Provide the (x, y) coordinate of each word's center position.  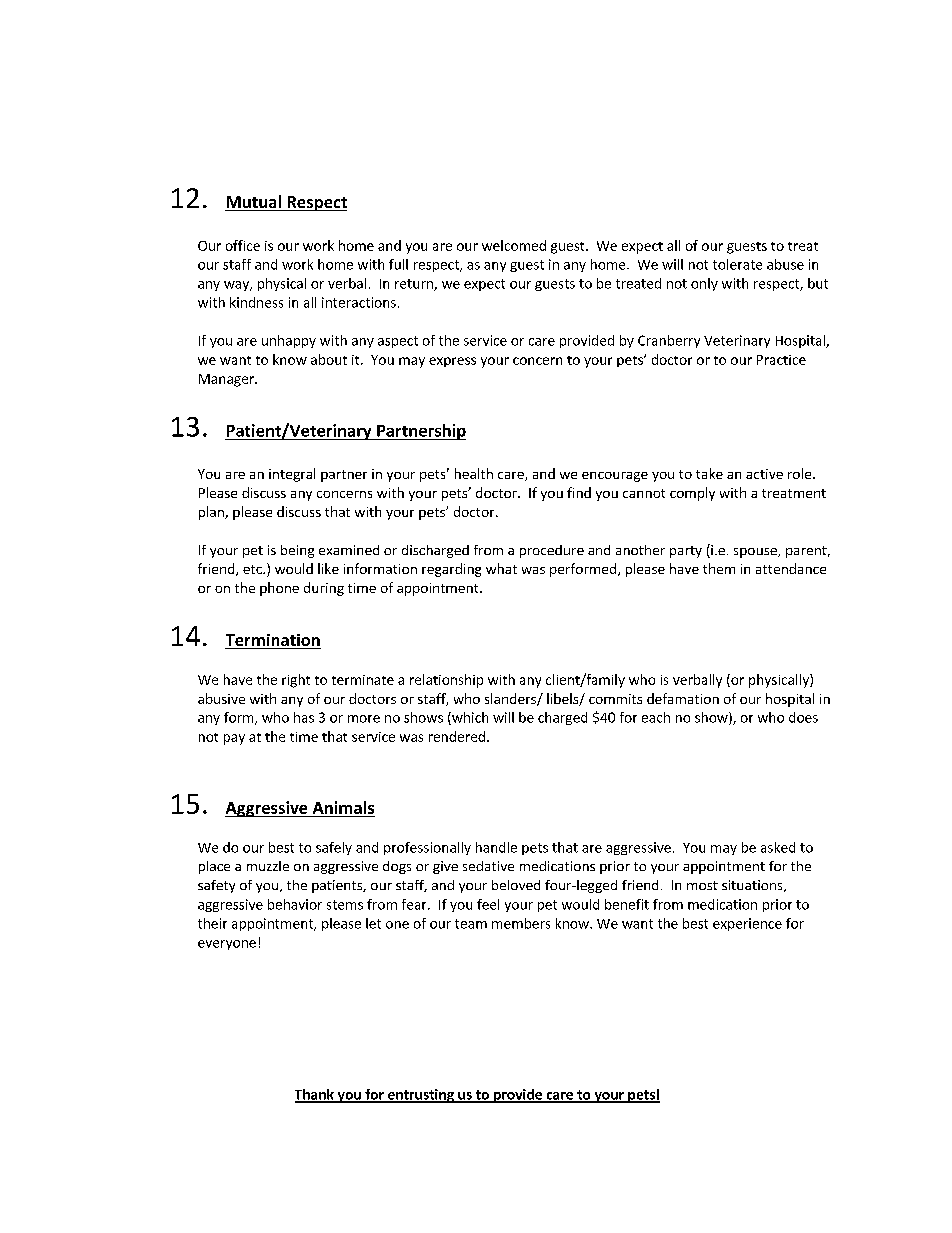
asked (778, 847)
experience (747, 924)
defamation (683, 698)
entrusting (421, 1096)
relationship (446, 681)
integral (292, 475)
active (764, 474)
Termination (273, 641)
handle (496, 847)
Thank (315, 1095)
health (474, 473)
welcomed (514, 245)
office (243, 245)
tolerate (737, 264)
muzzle (268, 866)
